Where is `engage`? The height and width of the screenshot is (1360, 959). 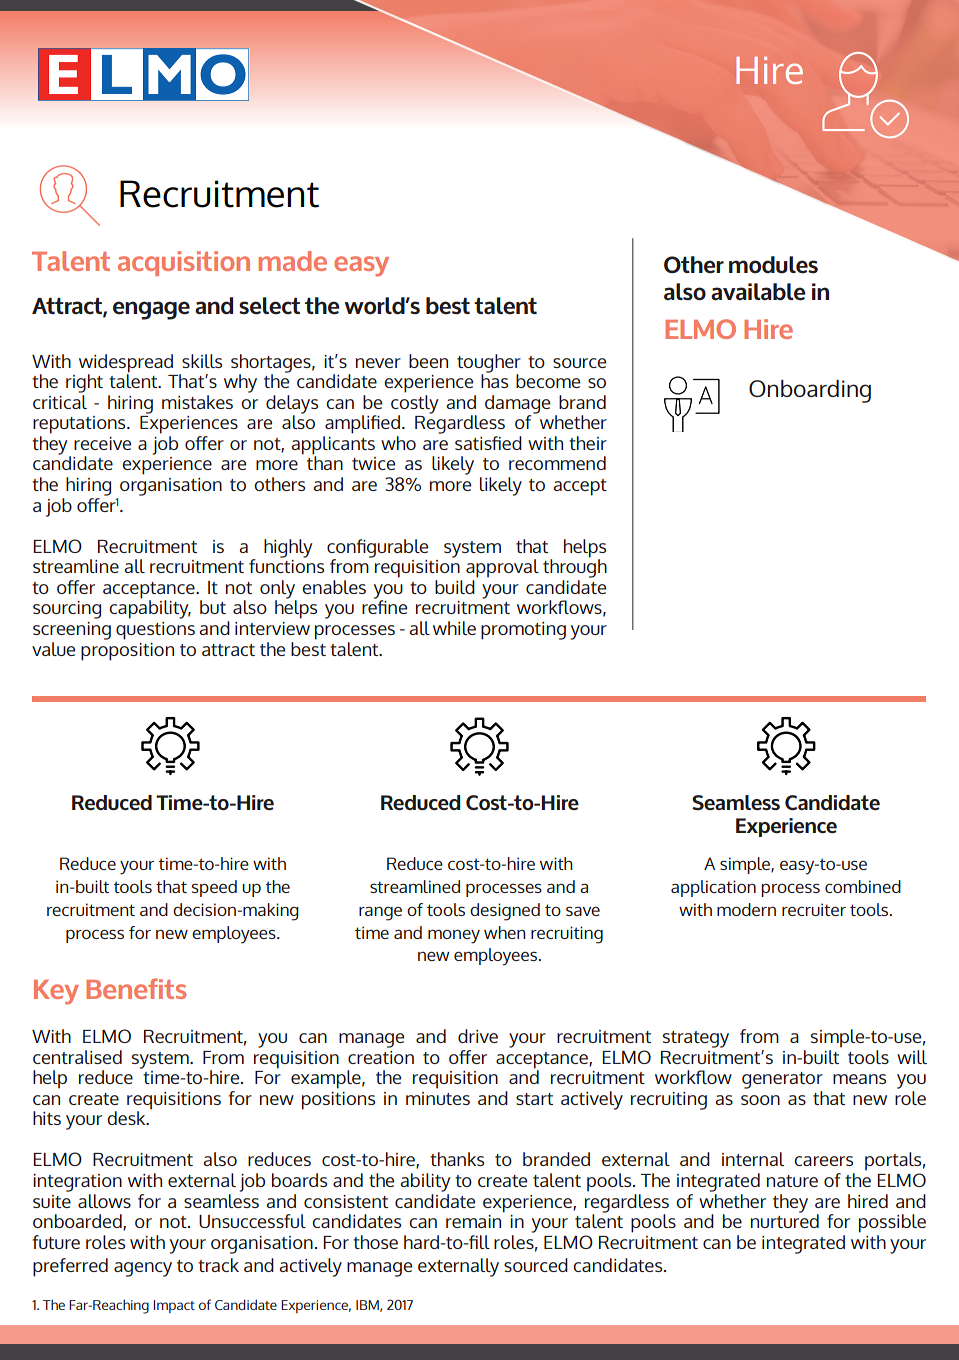
engage is located at coordinates (151, 310).
